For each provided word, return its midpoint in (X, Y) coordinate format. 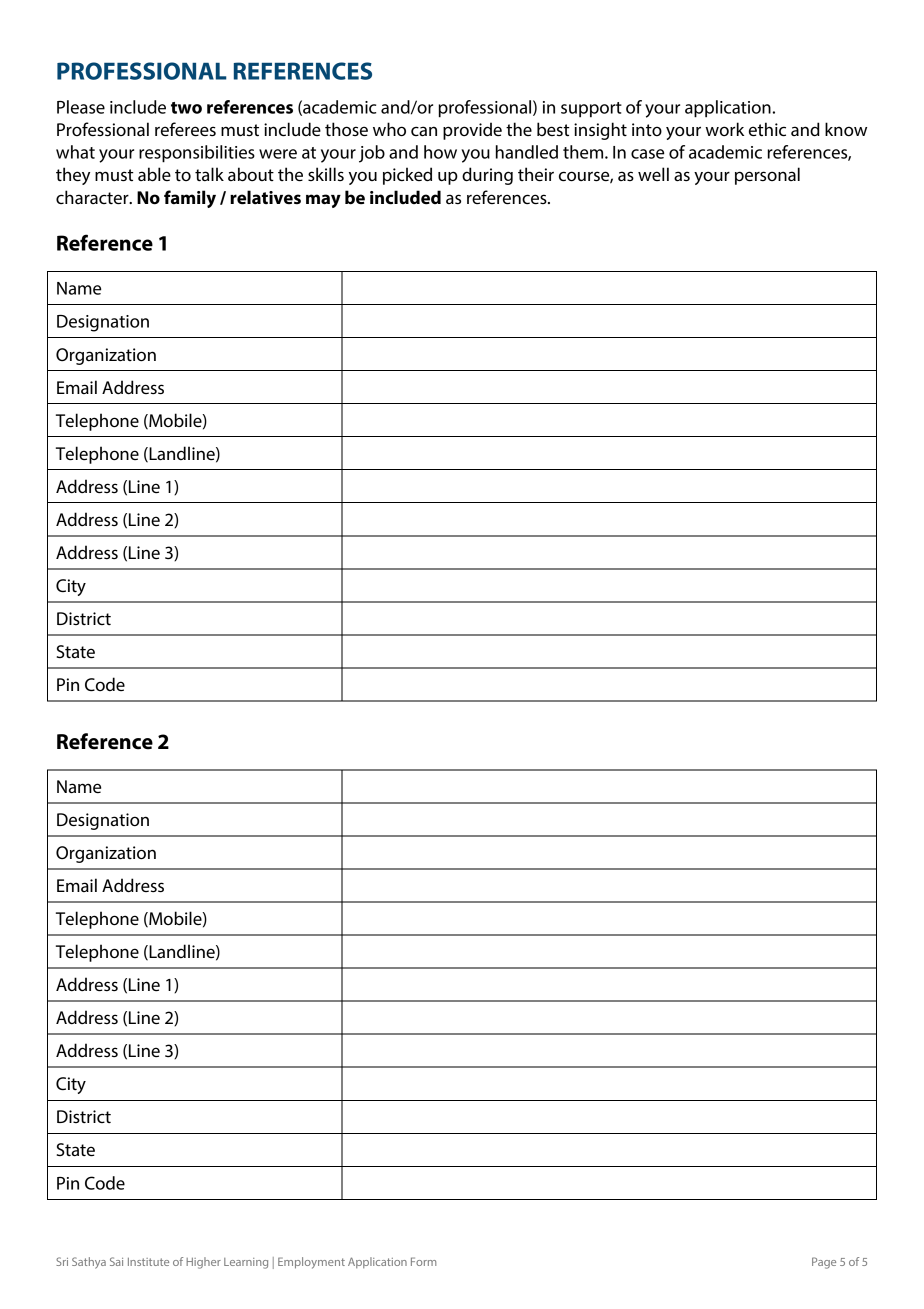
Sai (116, 1261)
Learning (246, 1263)
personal (767, 176)
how (440, 152)
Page (824, 1263)
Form (423, 1261)
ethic (767, 129)
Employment (311, 1263)
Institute (148, 1262)
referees (185, 129)
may (323, 201)
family (190, 199)
